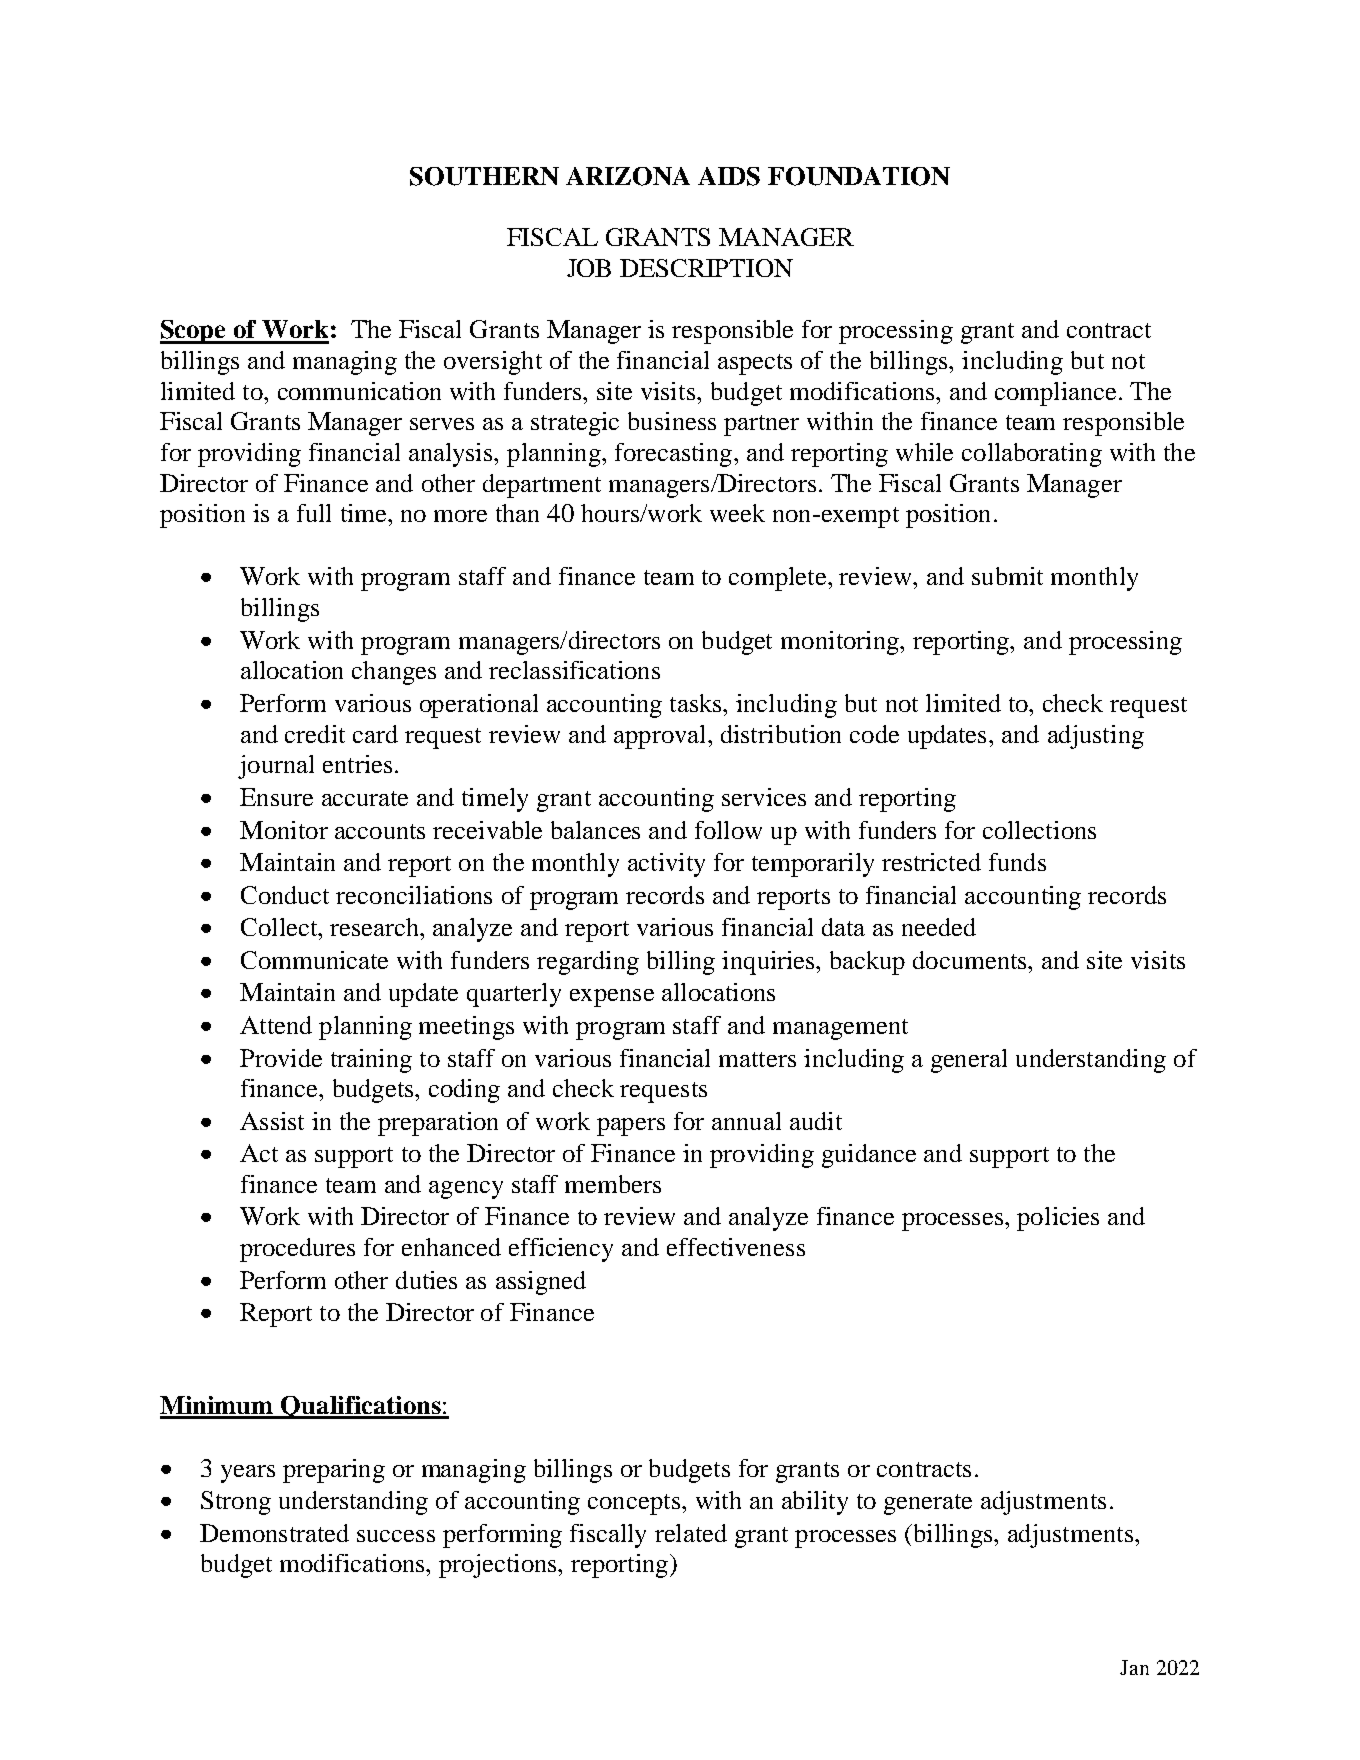  Describe the element at coordinates (859, 176) in the screenshot. I see `FOUNDATION` at that location.
